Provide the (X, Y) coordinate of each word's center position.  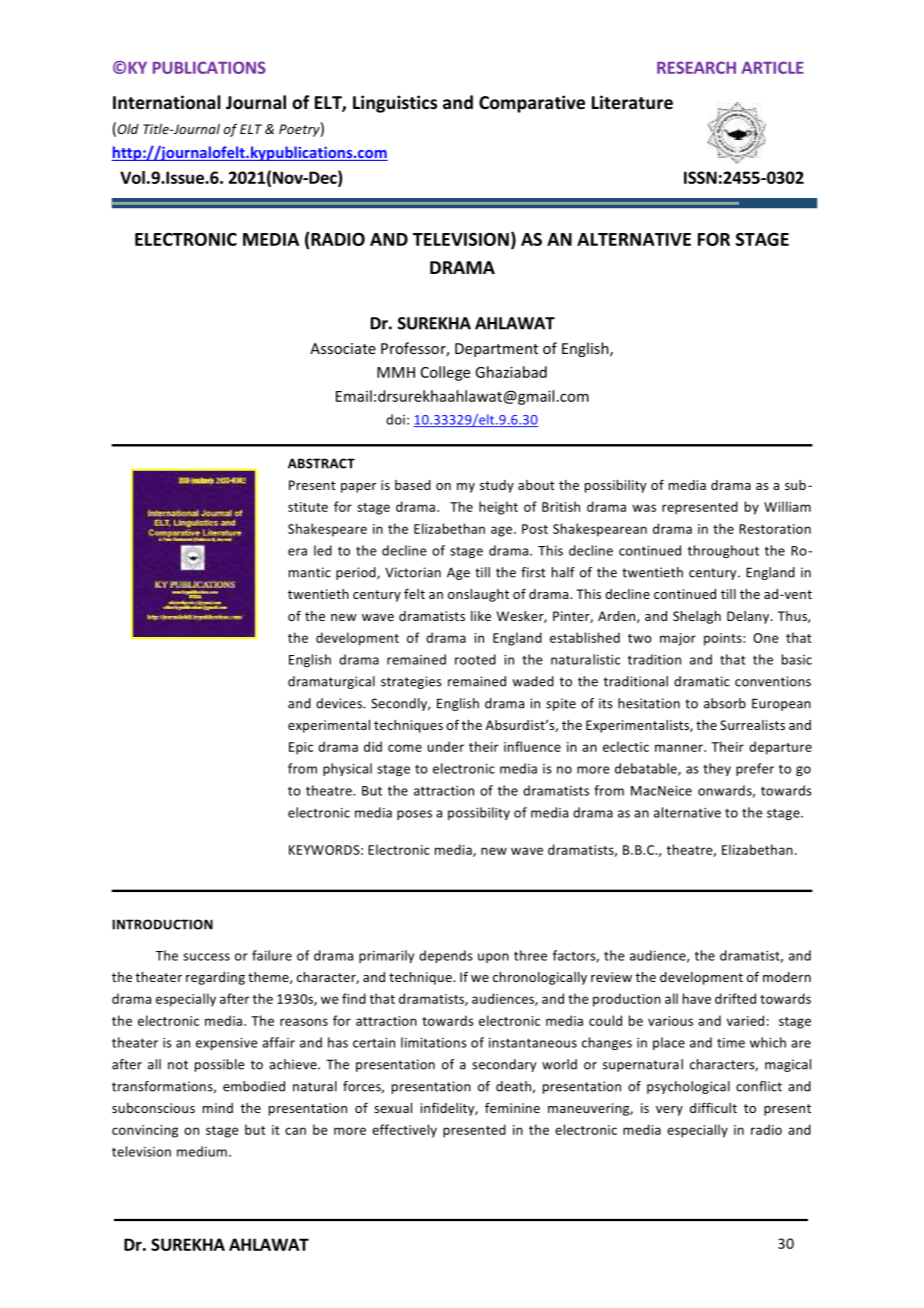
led (323, 550)
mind (218, 1108)
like (481, 616)
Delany (749, 617)
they (717, 769)
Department (496, 350)
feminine (512, 1107)
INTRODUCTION (162, 924)
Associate (343, 348)
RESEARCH (696, 67)
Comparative (532, 104)
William (787, 506)
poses (414, 815)
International (167, 102)
